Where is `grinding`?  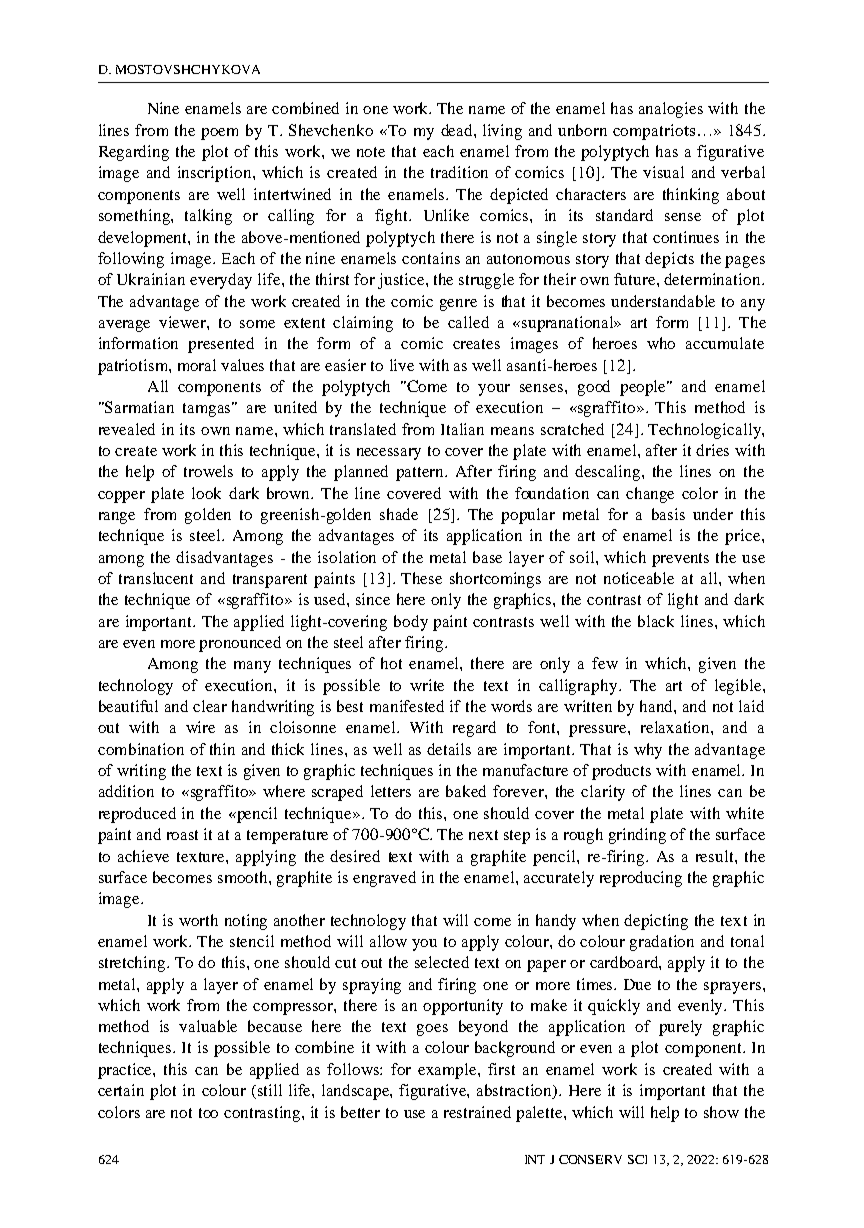
grinding is located at coordinates (637, 836).
